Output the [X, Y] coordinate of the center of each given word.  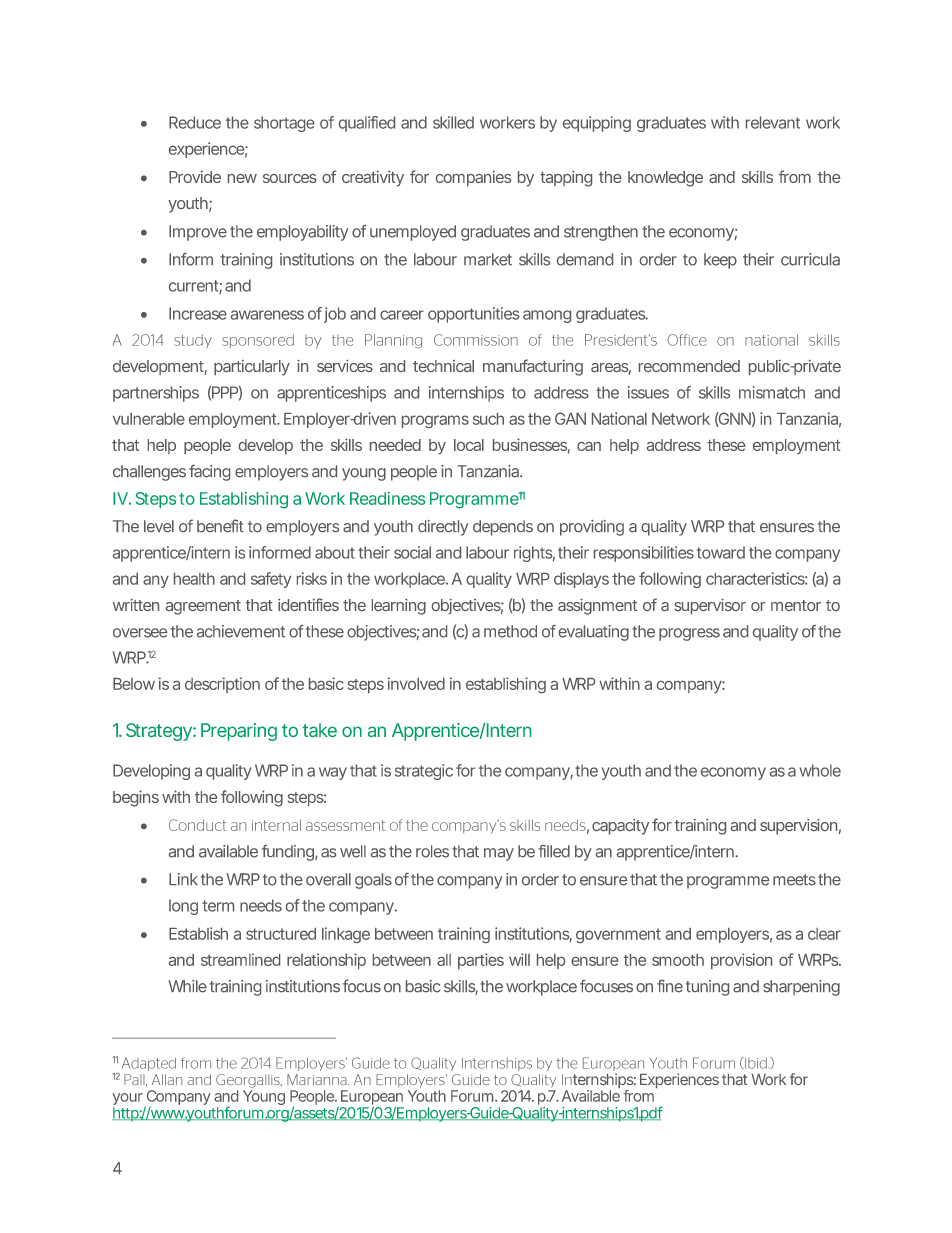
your [129, 1100]
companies [473, 178]
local [469, 445]
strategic [424, 772]
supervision [798, 827]
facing [209, 473]
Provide [195, 176]
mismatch [772, 392]
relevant [773, 122]
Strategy [159, 732]
